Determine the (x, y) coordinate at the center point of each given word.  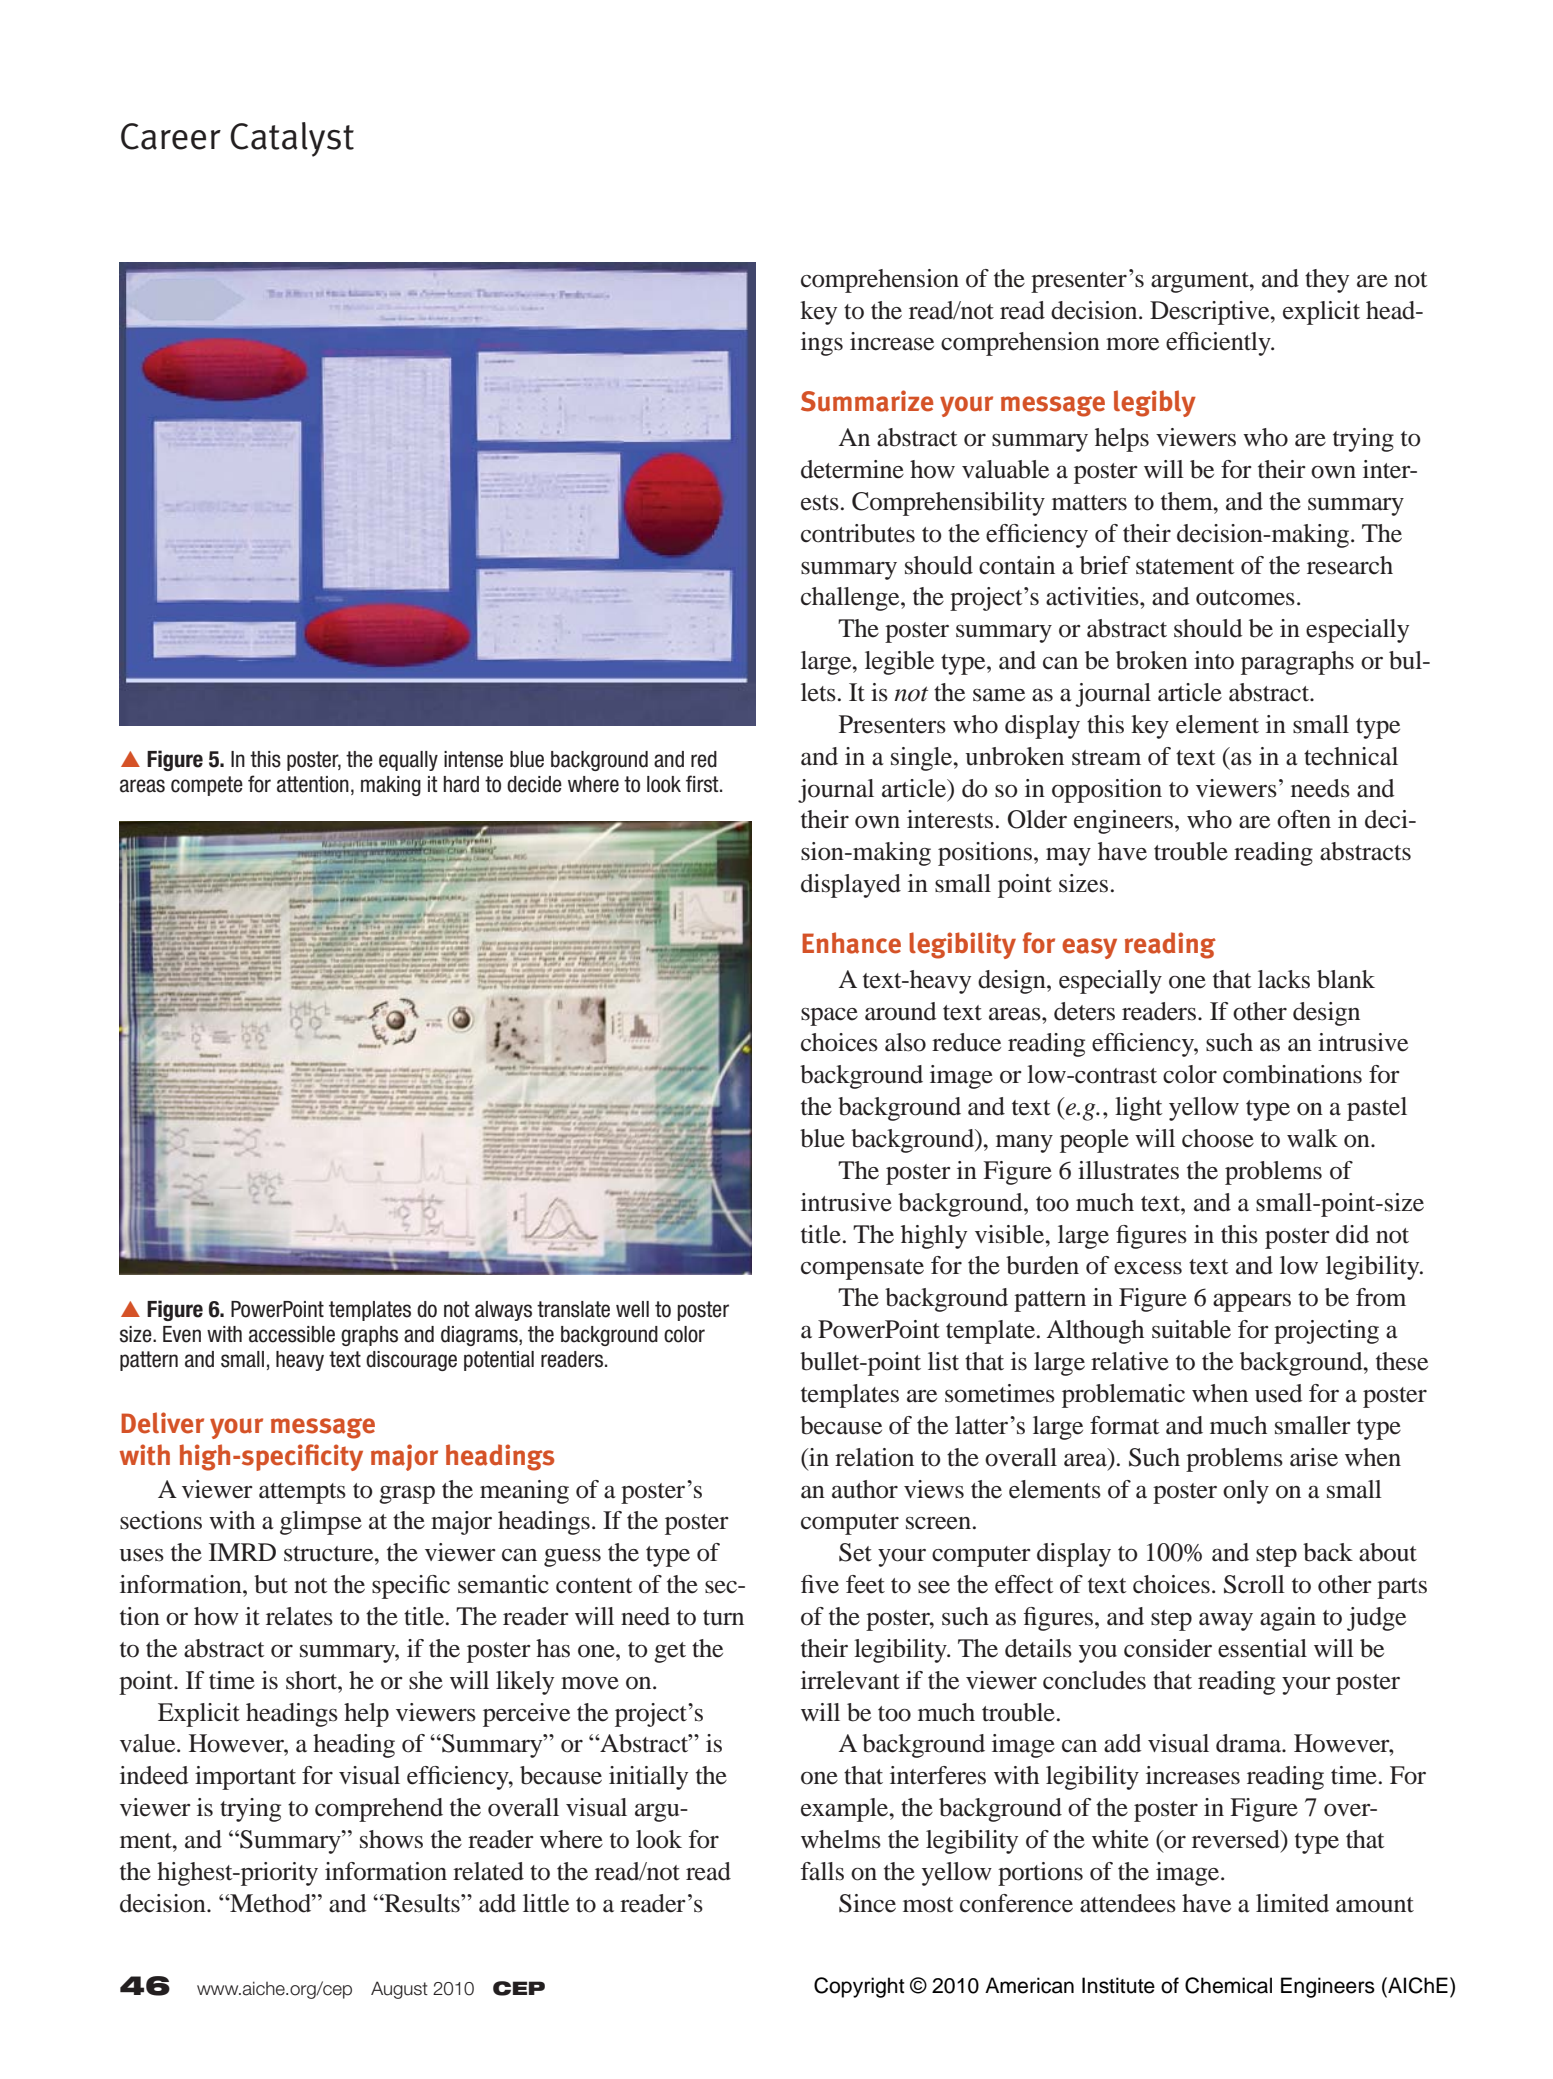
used (1279, 1393)
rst (709, 784)
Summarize (867, 401)
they (1327, 281)
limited (1292, 1903)
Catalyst (292, 139)
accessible (292, 1334)
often (1304, 819)
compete (207, 786)
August (399, 1990)
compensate (862, 1269)
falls (822, 1871)
